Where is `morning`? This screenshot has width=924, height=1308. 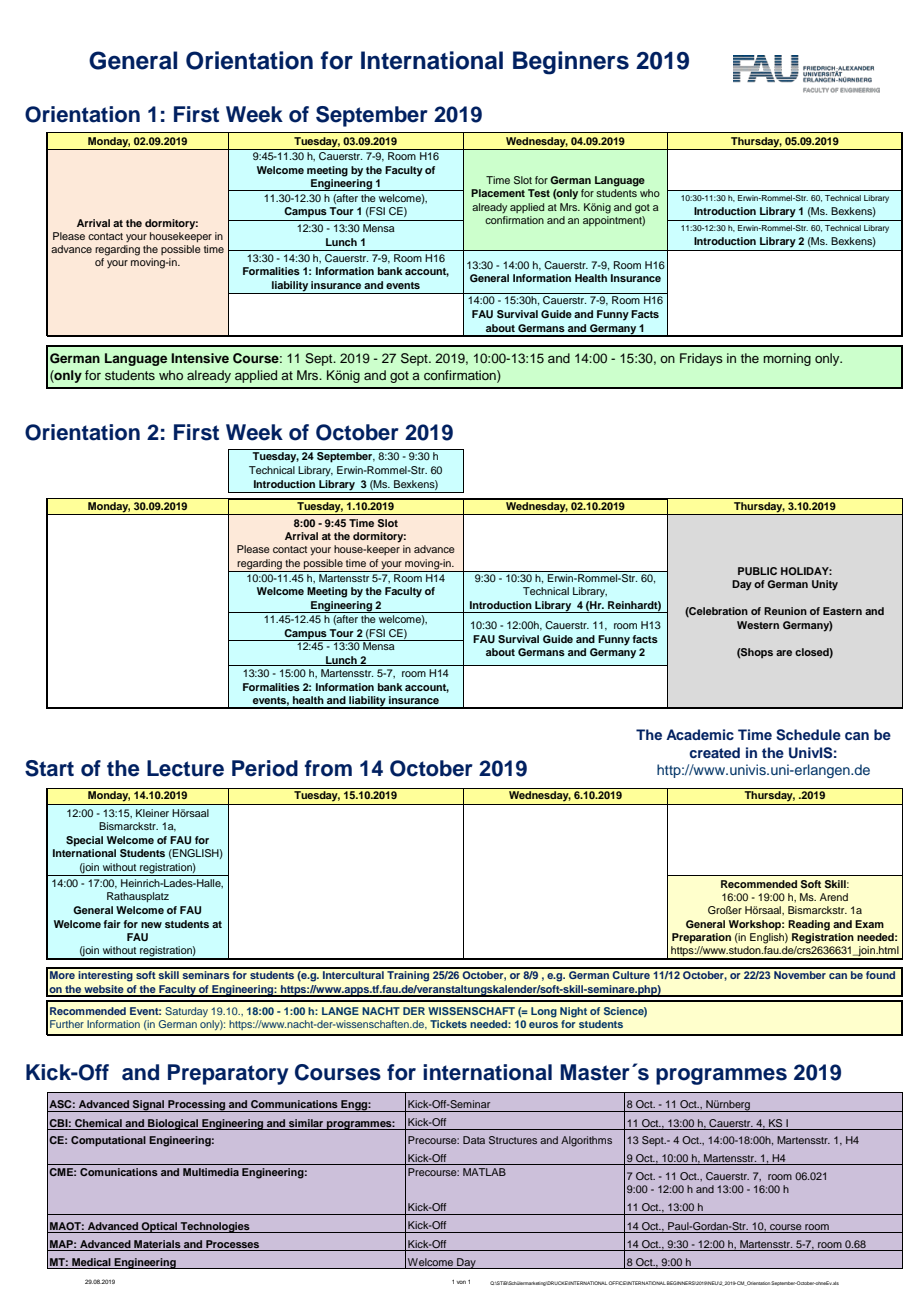 morning is located at coordinates (787, 359).
